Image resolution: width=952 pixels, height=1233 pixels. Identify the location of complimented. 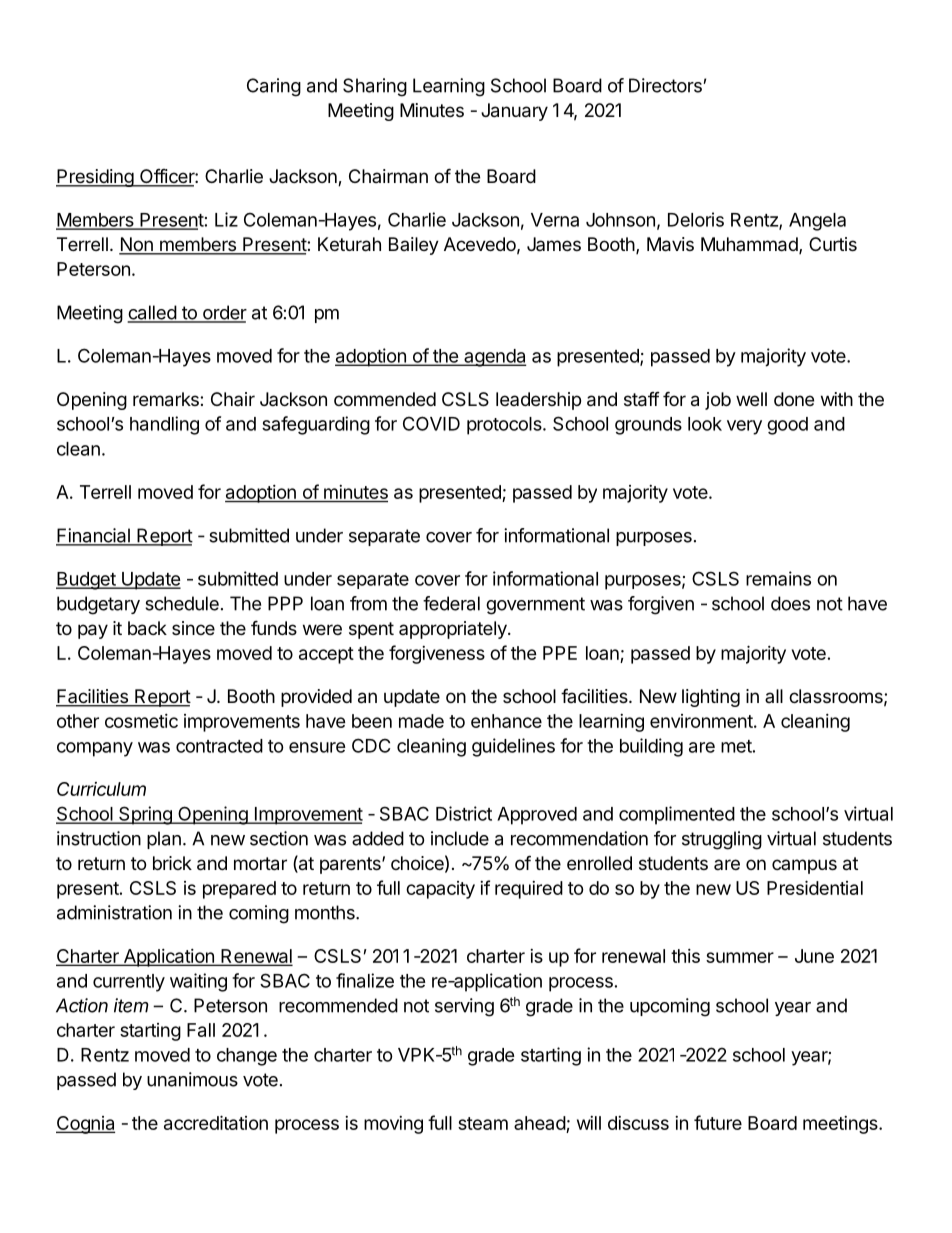
(677, 815).
